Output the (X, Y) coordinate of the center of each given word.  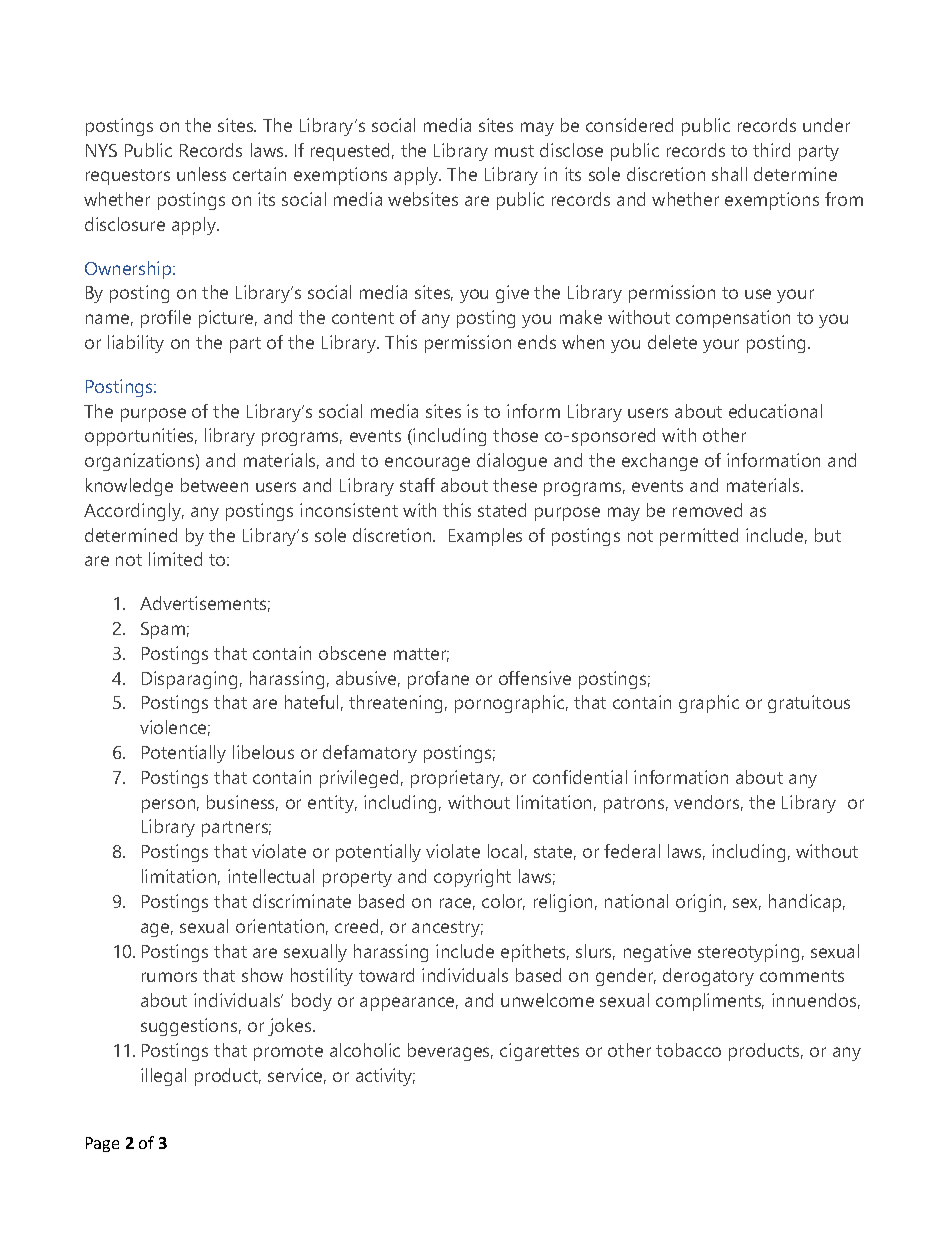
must (514, 151)
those (515, 435)
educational (775, 411)
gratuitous (809, 704)
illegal (163, 1077)
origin (698, 903)
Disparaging (189, 680)
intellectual (271, 876)
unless (201, 174)
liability (136, 344)
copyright (472, 878)
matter (421, 655)
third (771, 150)
